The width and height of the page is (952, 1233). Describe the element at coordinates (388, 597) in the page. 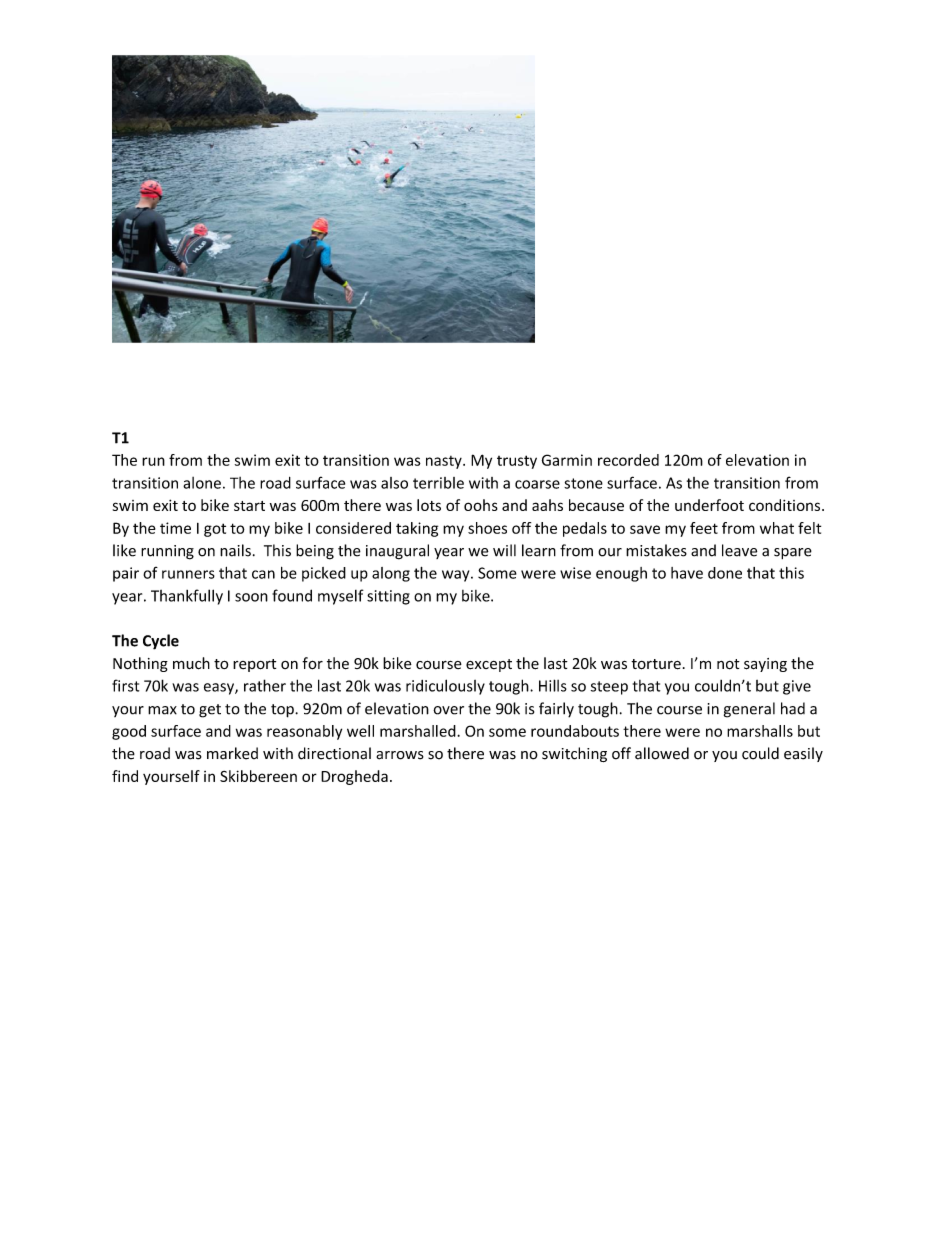

I see `sitting` at that location.
